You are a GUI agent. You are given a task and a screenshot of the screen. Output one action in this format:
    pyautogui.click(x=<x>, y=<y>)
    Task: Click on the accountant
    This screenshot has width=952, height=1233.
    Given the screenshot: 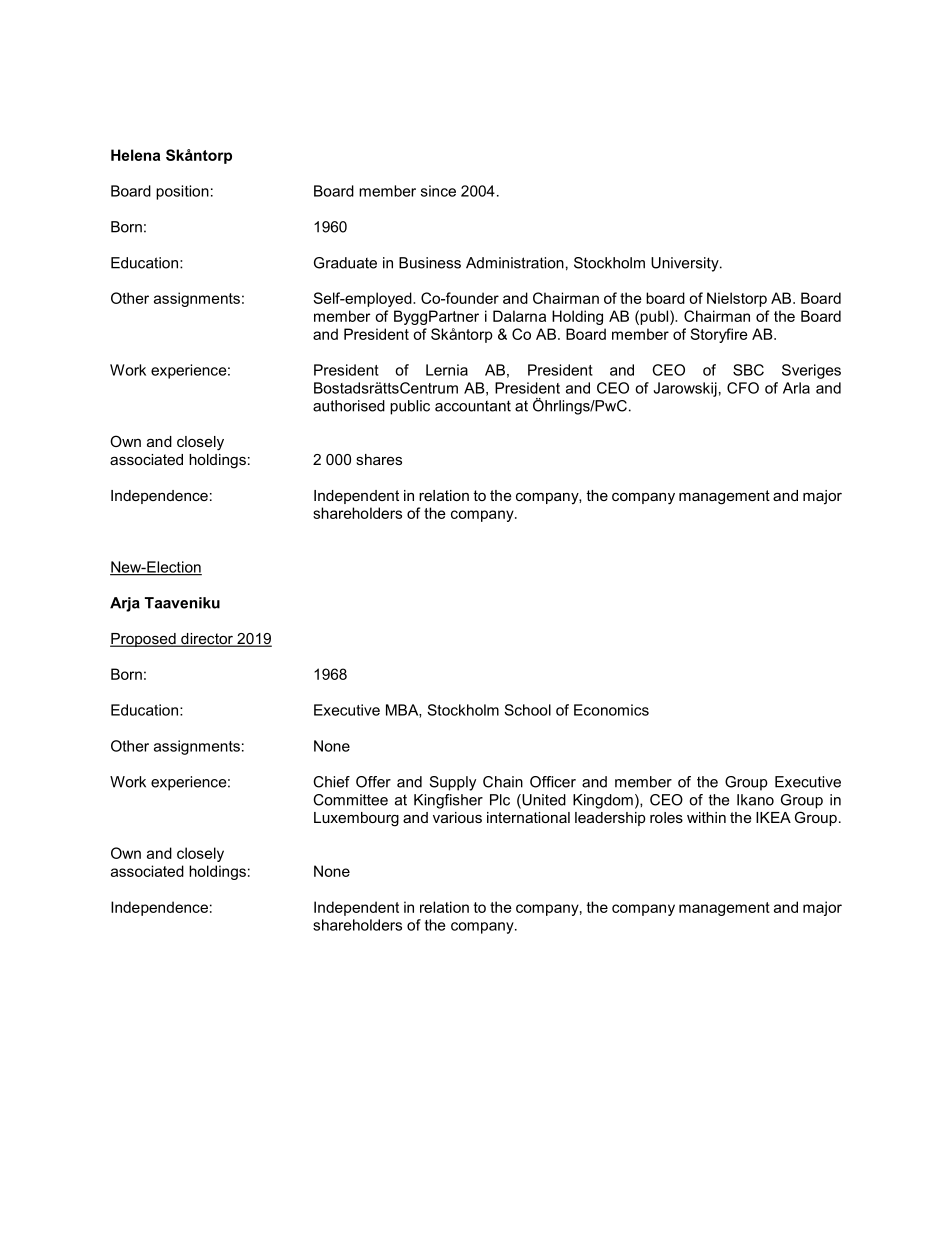 What is the action you would take?
    pyautogui.click(x=473, y=406)
